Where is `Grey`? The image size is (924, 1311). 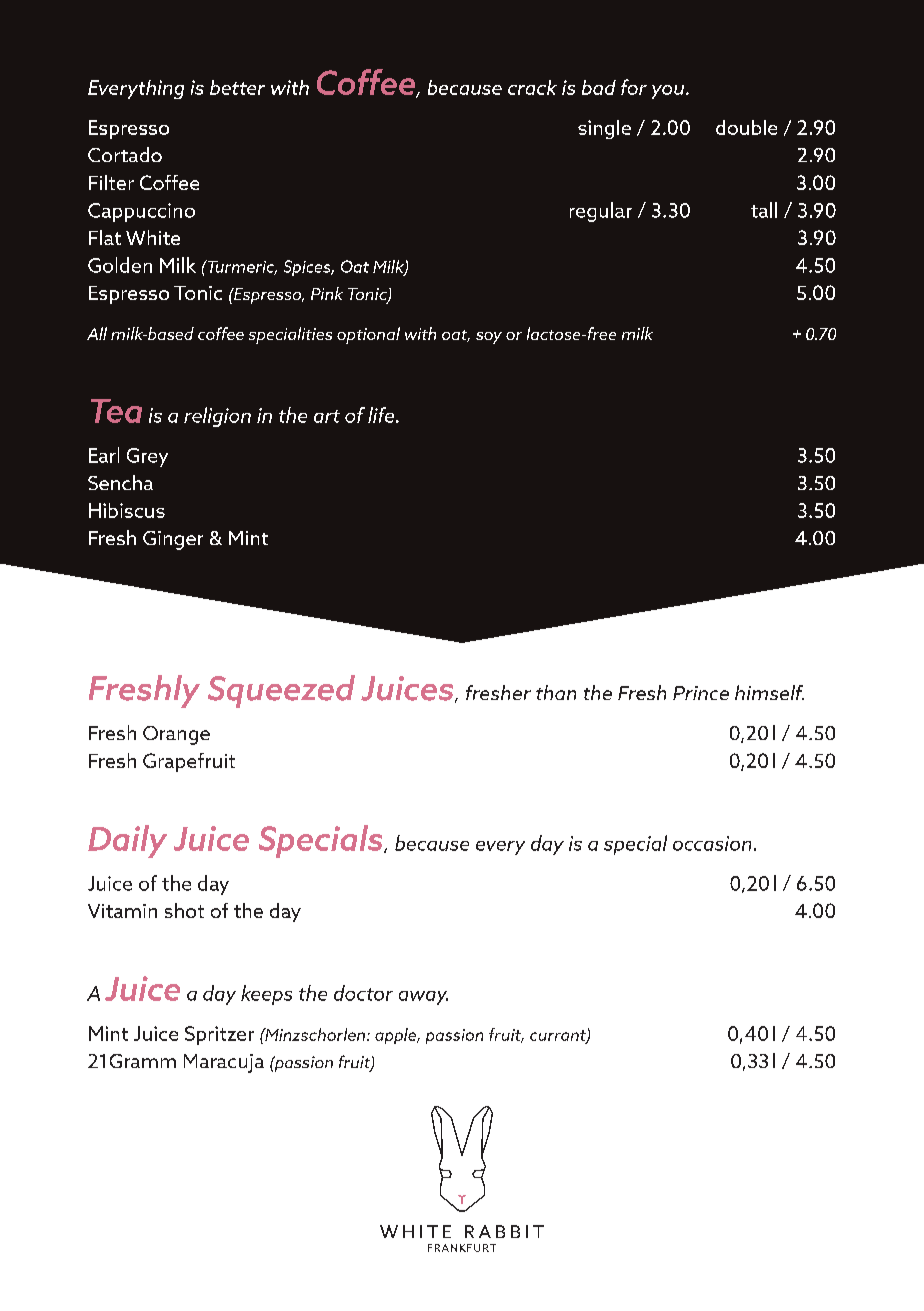
Grey is located at coordinates (147, 457).
